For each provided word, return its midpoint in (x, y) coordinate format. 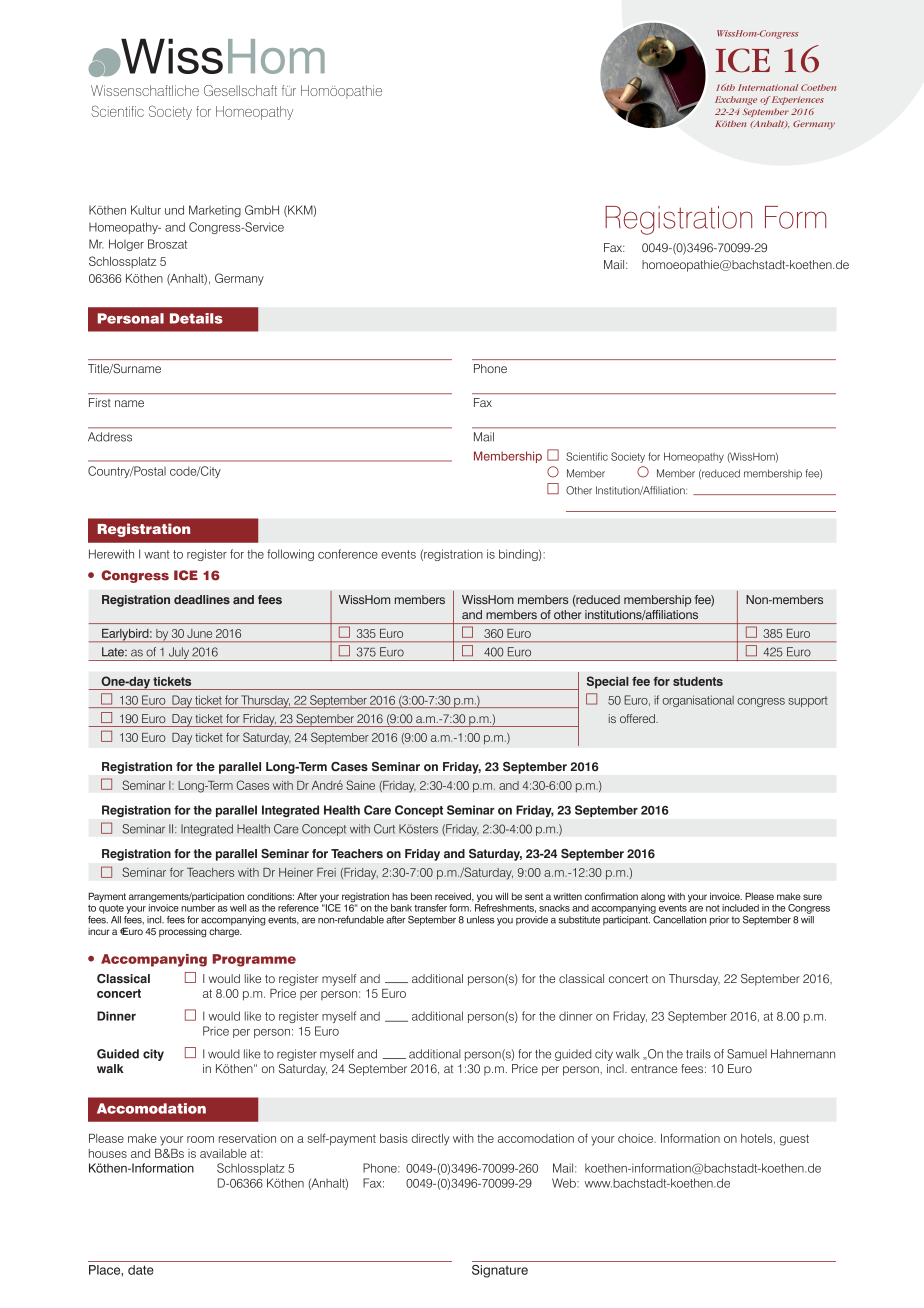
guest (794, 1140)
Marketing (215, 211)
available (223, 1153)
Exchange (736, 100)
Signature (500, 1271)
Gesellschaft (240, 90)
